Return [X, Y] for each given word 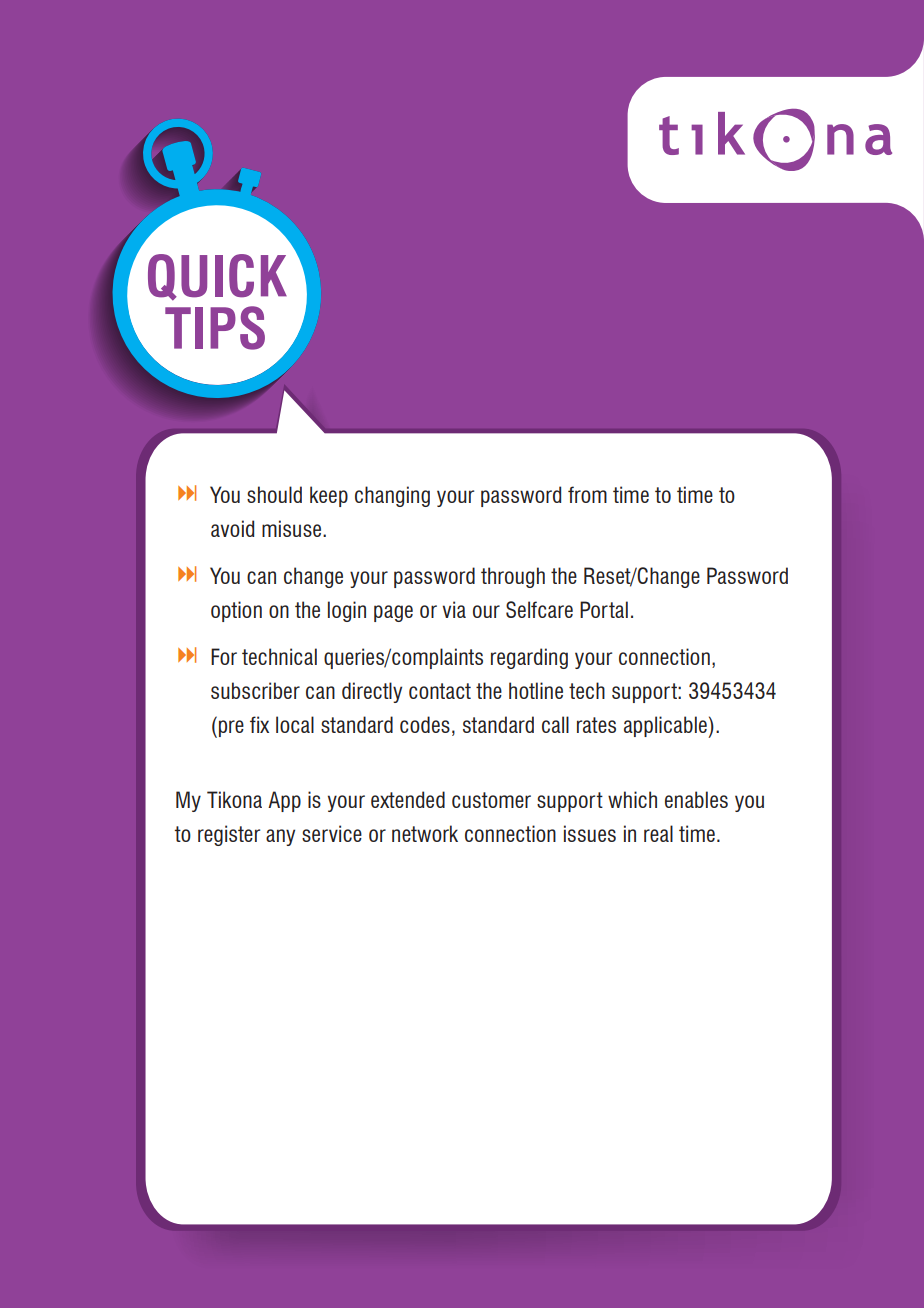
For [224, 656]
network [425, 833]
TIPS [215, 328]
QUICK [217, 277]
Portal [604, 609]
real [658, 833]
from [587, 494]
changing [392, 496]
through [513, 577]
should [274, 494]
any [280, 837]
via [454, 609]
